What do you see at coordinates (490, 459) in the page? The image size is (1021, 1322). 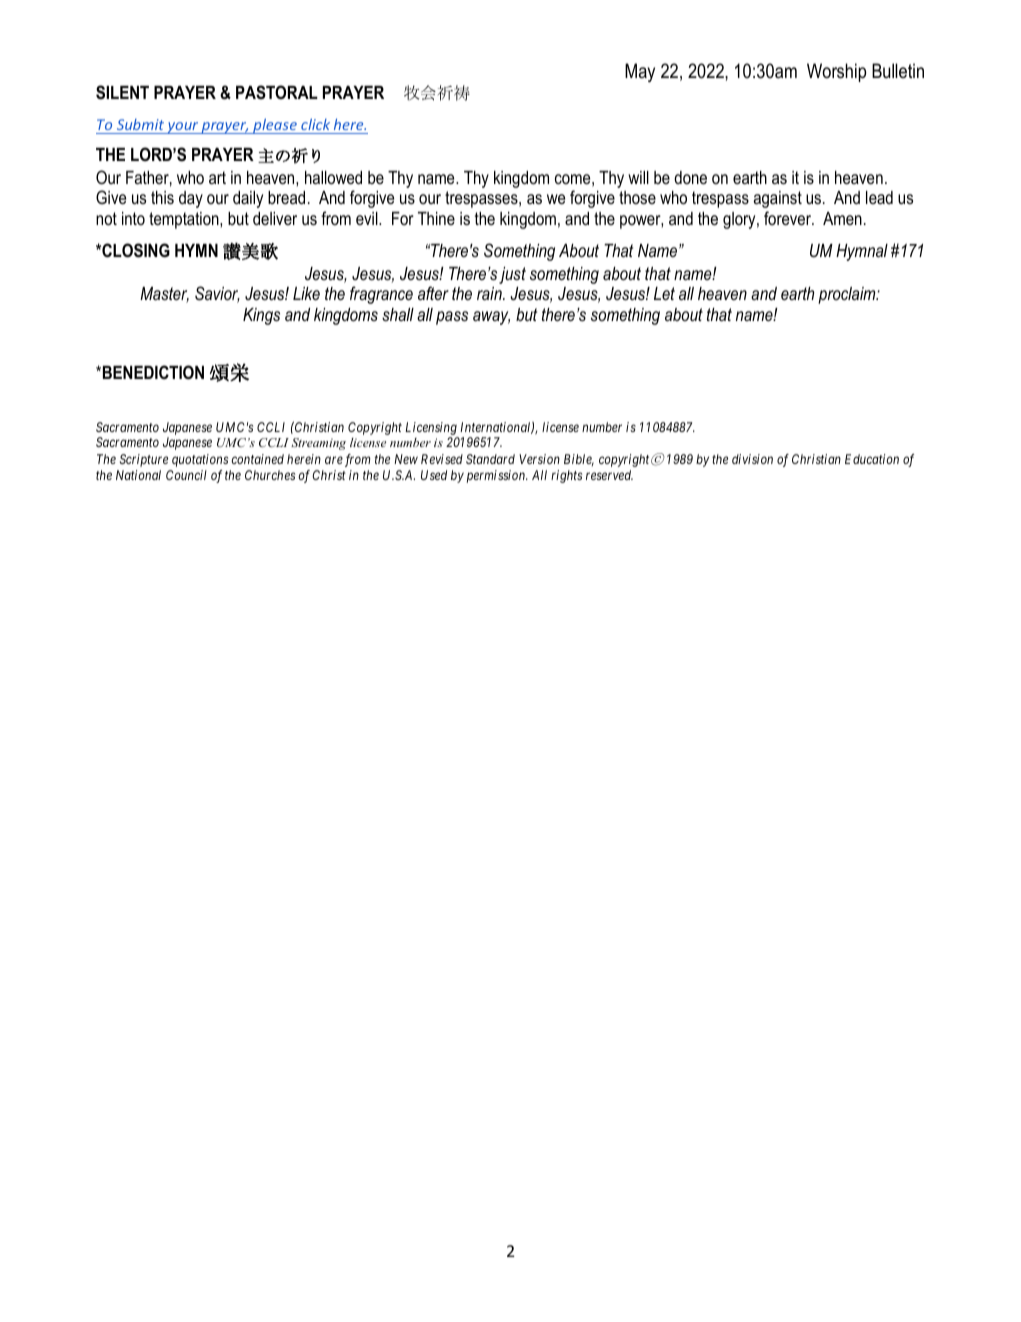 I see `Standard` at bounding box center [490, 459].
